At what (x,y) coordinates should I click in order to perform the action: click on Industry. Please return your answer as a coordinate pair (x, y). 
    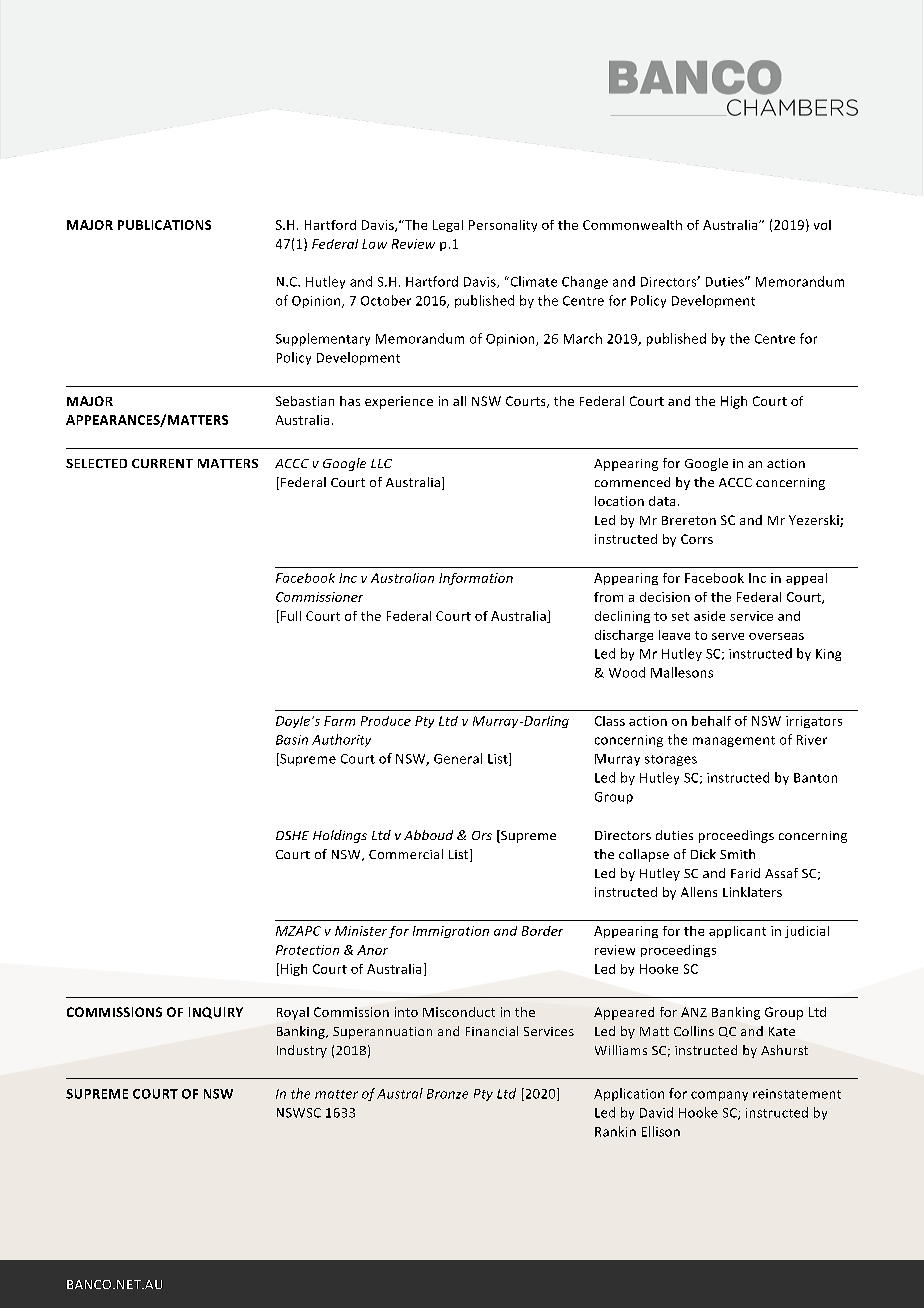
    Looking at the image, I should click on (302, 1051).
